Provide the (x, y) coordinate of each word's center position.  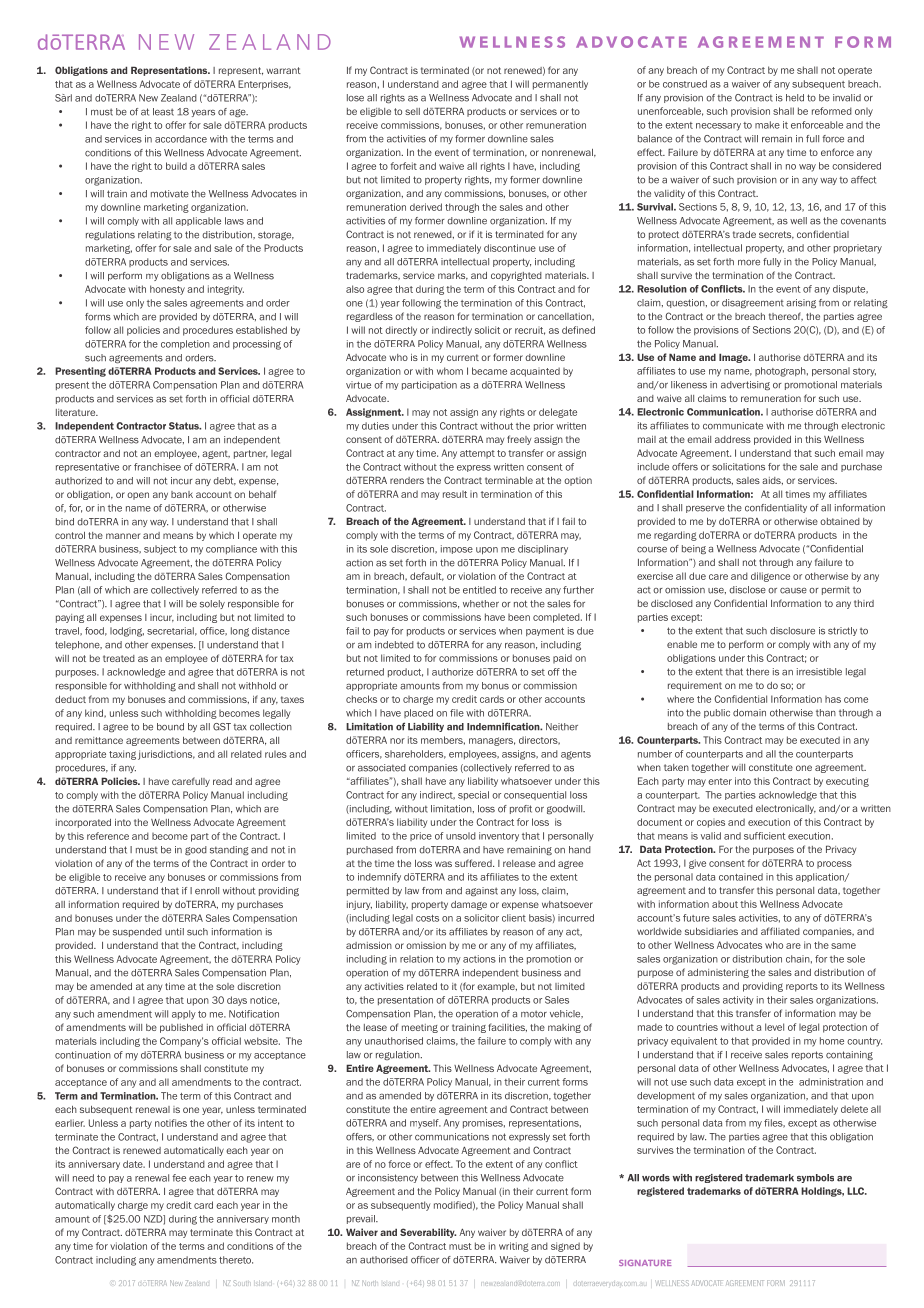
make (767, 125)
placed (418, 713)
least (163, 112)
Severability (428, 1233)
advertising (745, 385)
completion (185, 344)
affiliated (780, 931)
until (174, 932)
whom (450, 371)
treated (119, 658)
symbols (815, 1178)
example (497, 987)
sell (412, 111)
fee (179, 1178)
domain (749, 713)
